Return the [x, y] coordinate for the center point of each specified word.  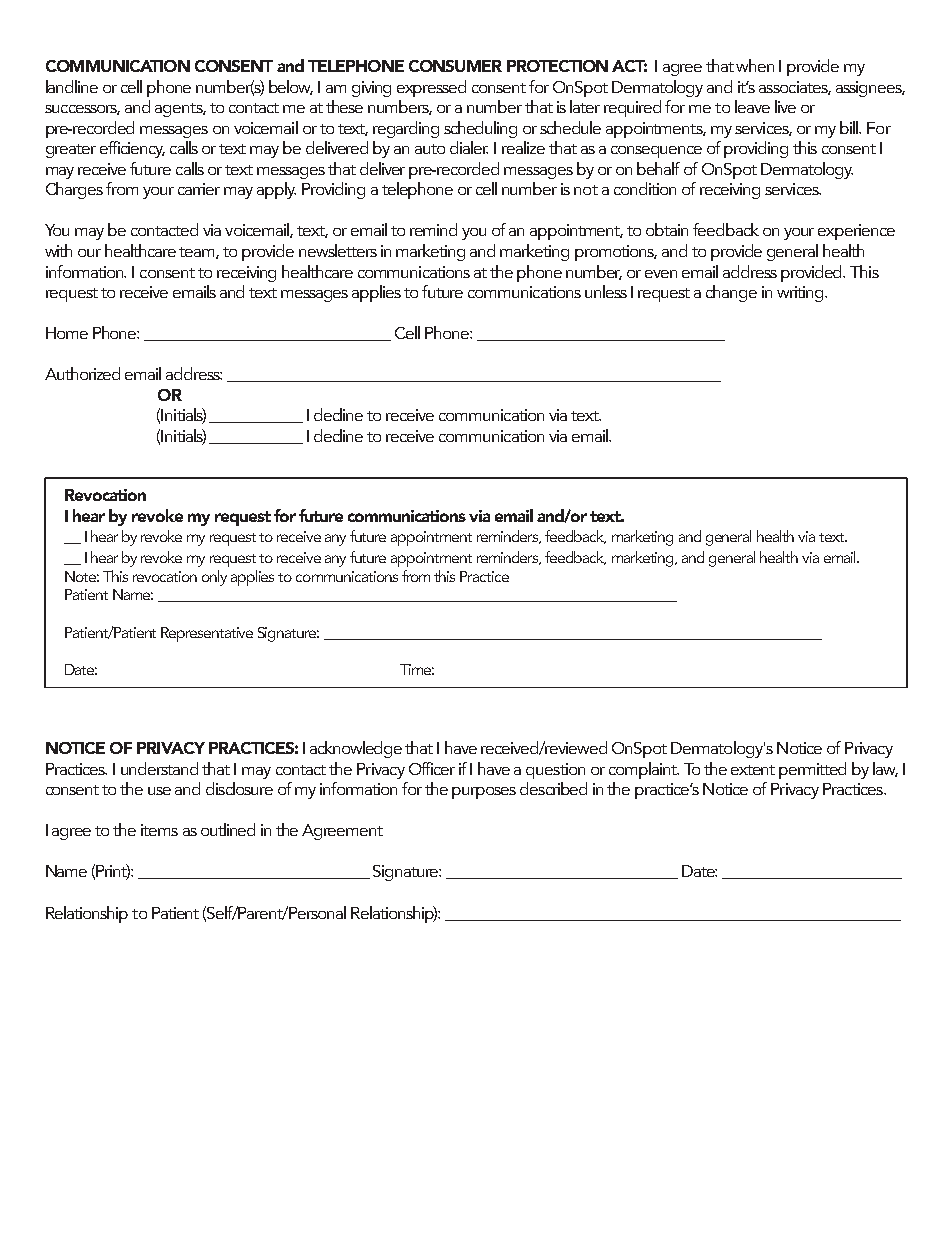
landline [72, 86]
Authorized [82, 373]
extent [753, 770]
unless [606, 291]
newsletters [338, 250]
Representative [207, 634]
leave [752, 106]
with [58, 250]
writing [801, 294]
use [159, 791]
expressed [431, 88]
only [214, 578]
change [731, 293]
